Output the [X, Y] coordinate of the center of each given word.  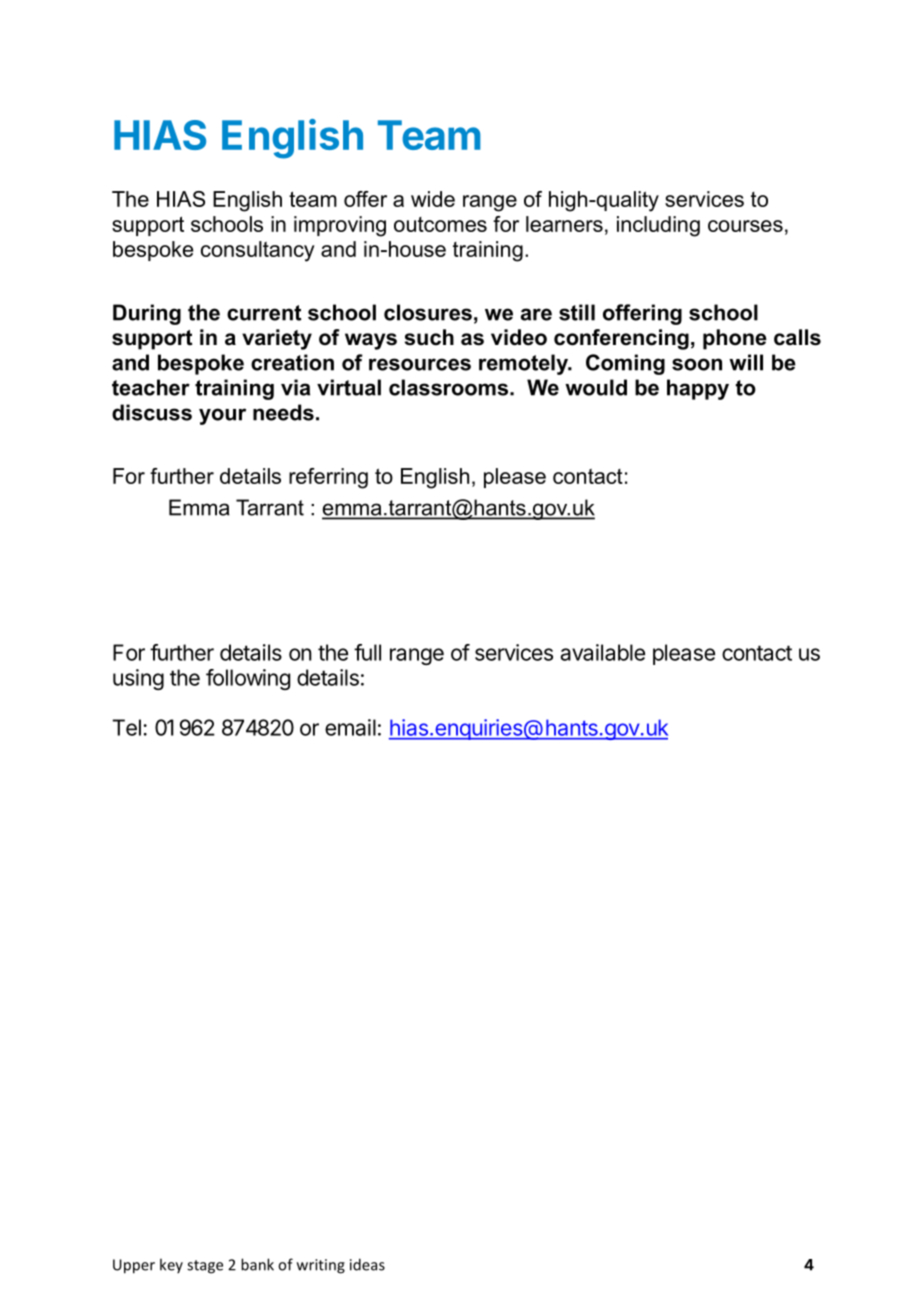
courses [745, 226]
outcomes [440, 224]
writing [321, 1266]
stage [205, 1267]
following [248, 679]
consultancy [258, 251]
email [350, 727]
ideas [367, 1264]
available [602, 652]
